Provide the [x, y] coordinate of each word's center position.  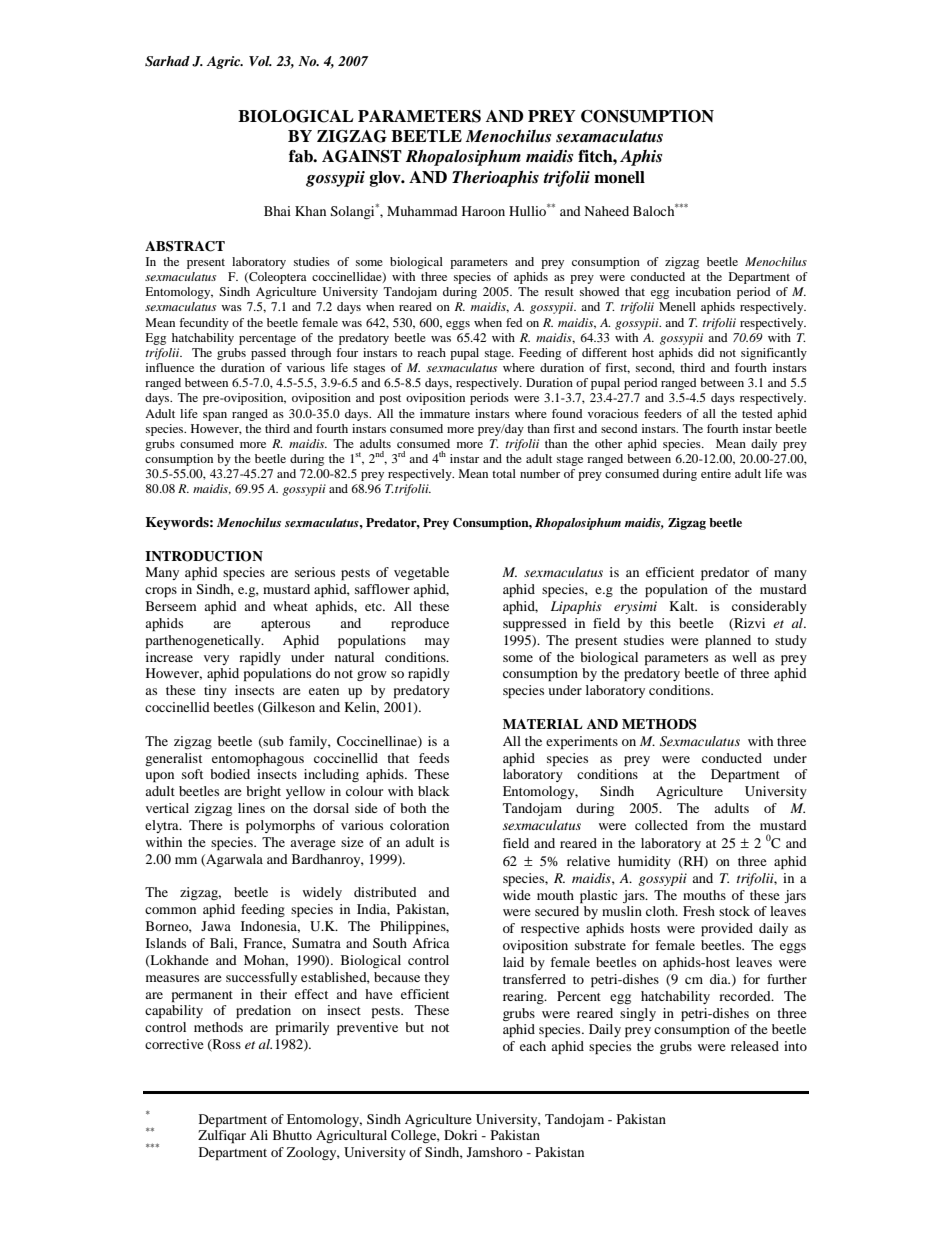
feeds [434, 758]
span [215, 416]
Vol [260, 61]
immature [445, 413]
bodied [230, 774]
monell [619, 177]
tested [757, 413]
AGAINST [362, 156]
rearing [524, 997]
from [710, 825]
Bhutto [292, 1135]
